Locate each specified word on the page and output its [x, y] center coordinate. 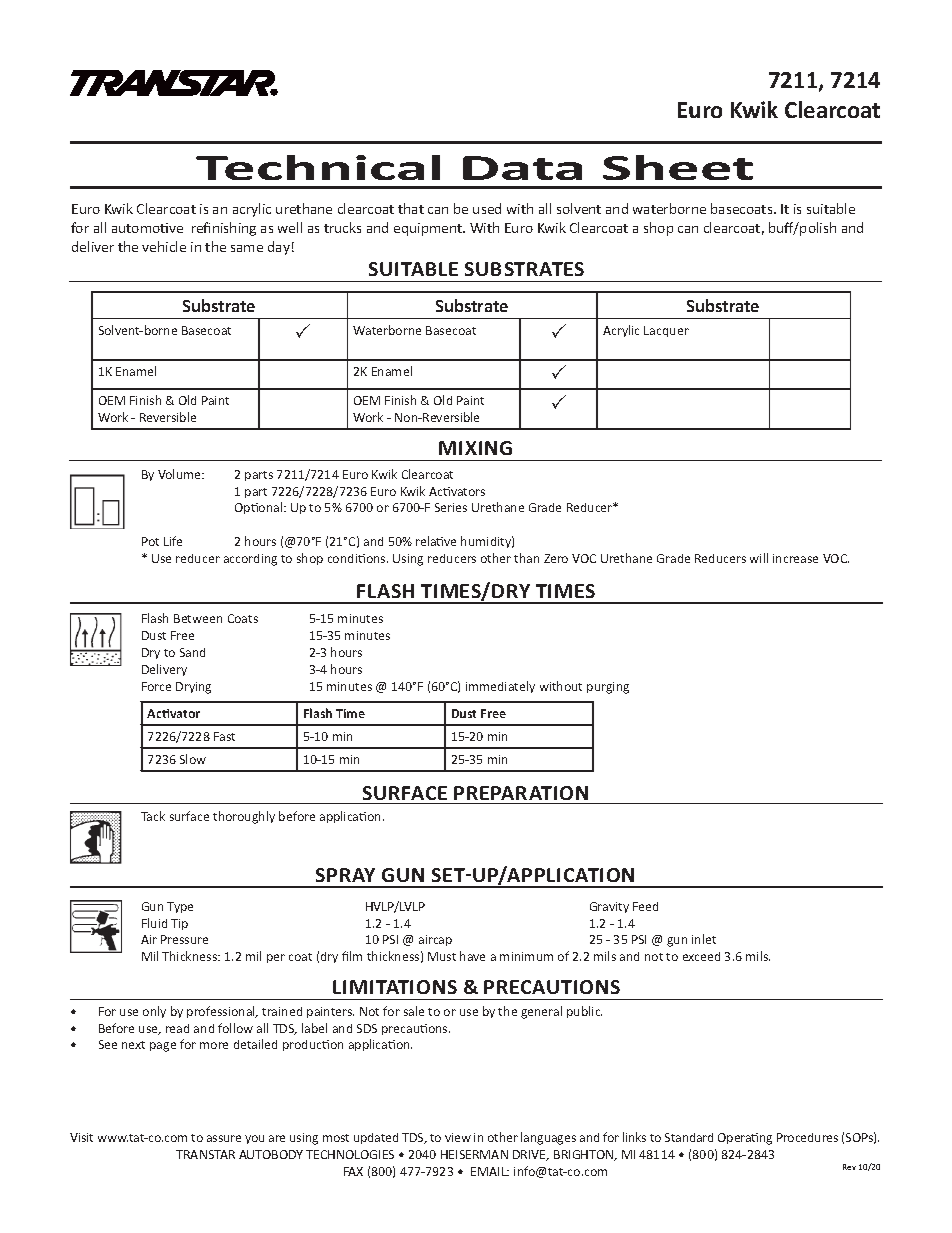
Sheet [678, 167]
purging [608, 688]
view [458, 1137]
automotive [147, 228]
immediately [500, 687]
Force [156, 686]
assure [224, 1138]
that [411, 208]
